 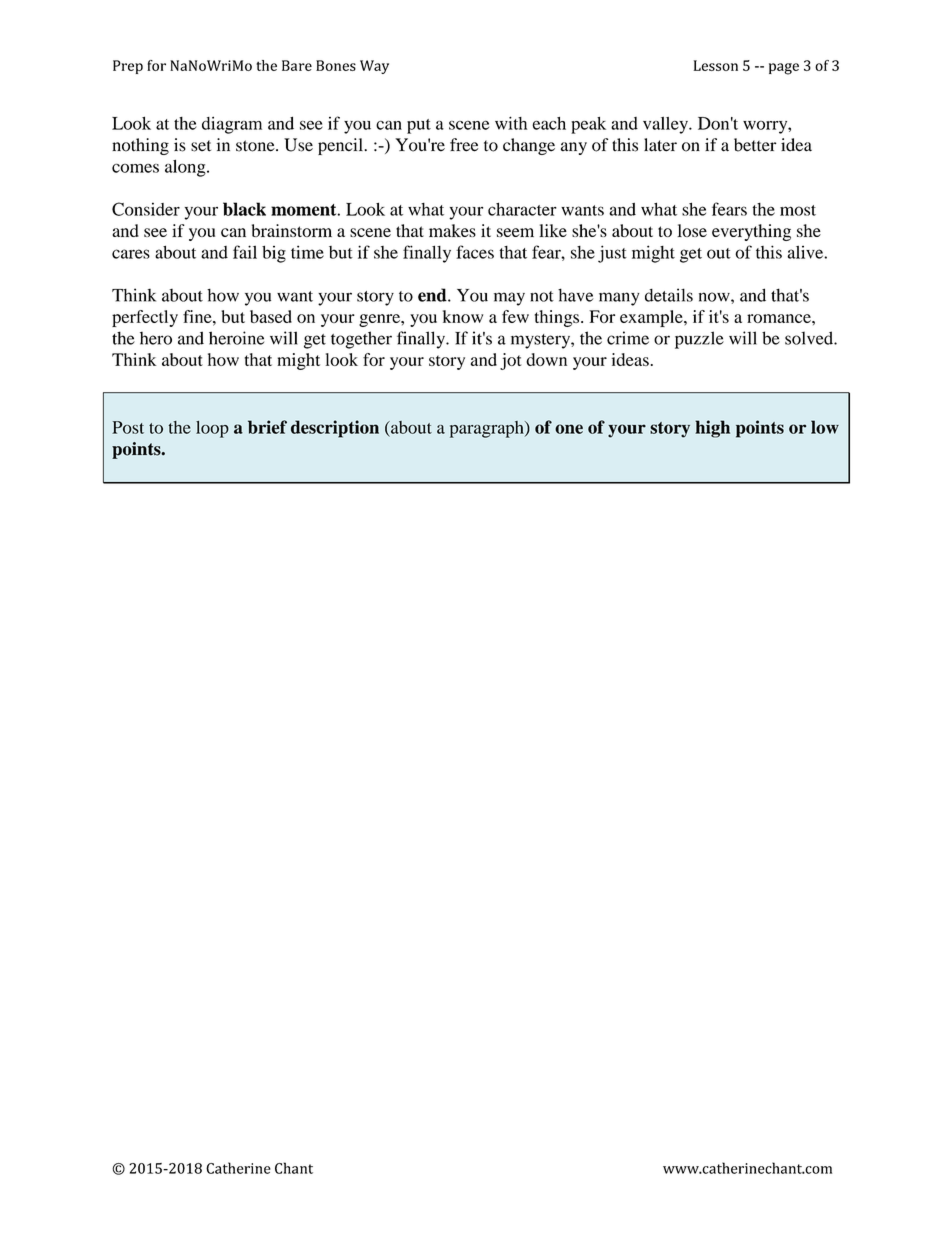 What do you see at coordinates (464, 145) in the screenshot?
I see `free` at bounding box center [464, 145].
